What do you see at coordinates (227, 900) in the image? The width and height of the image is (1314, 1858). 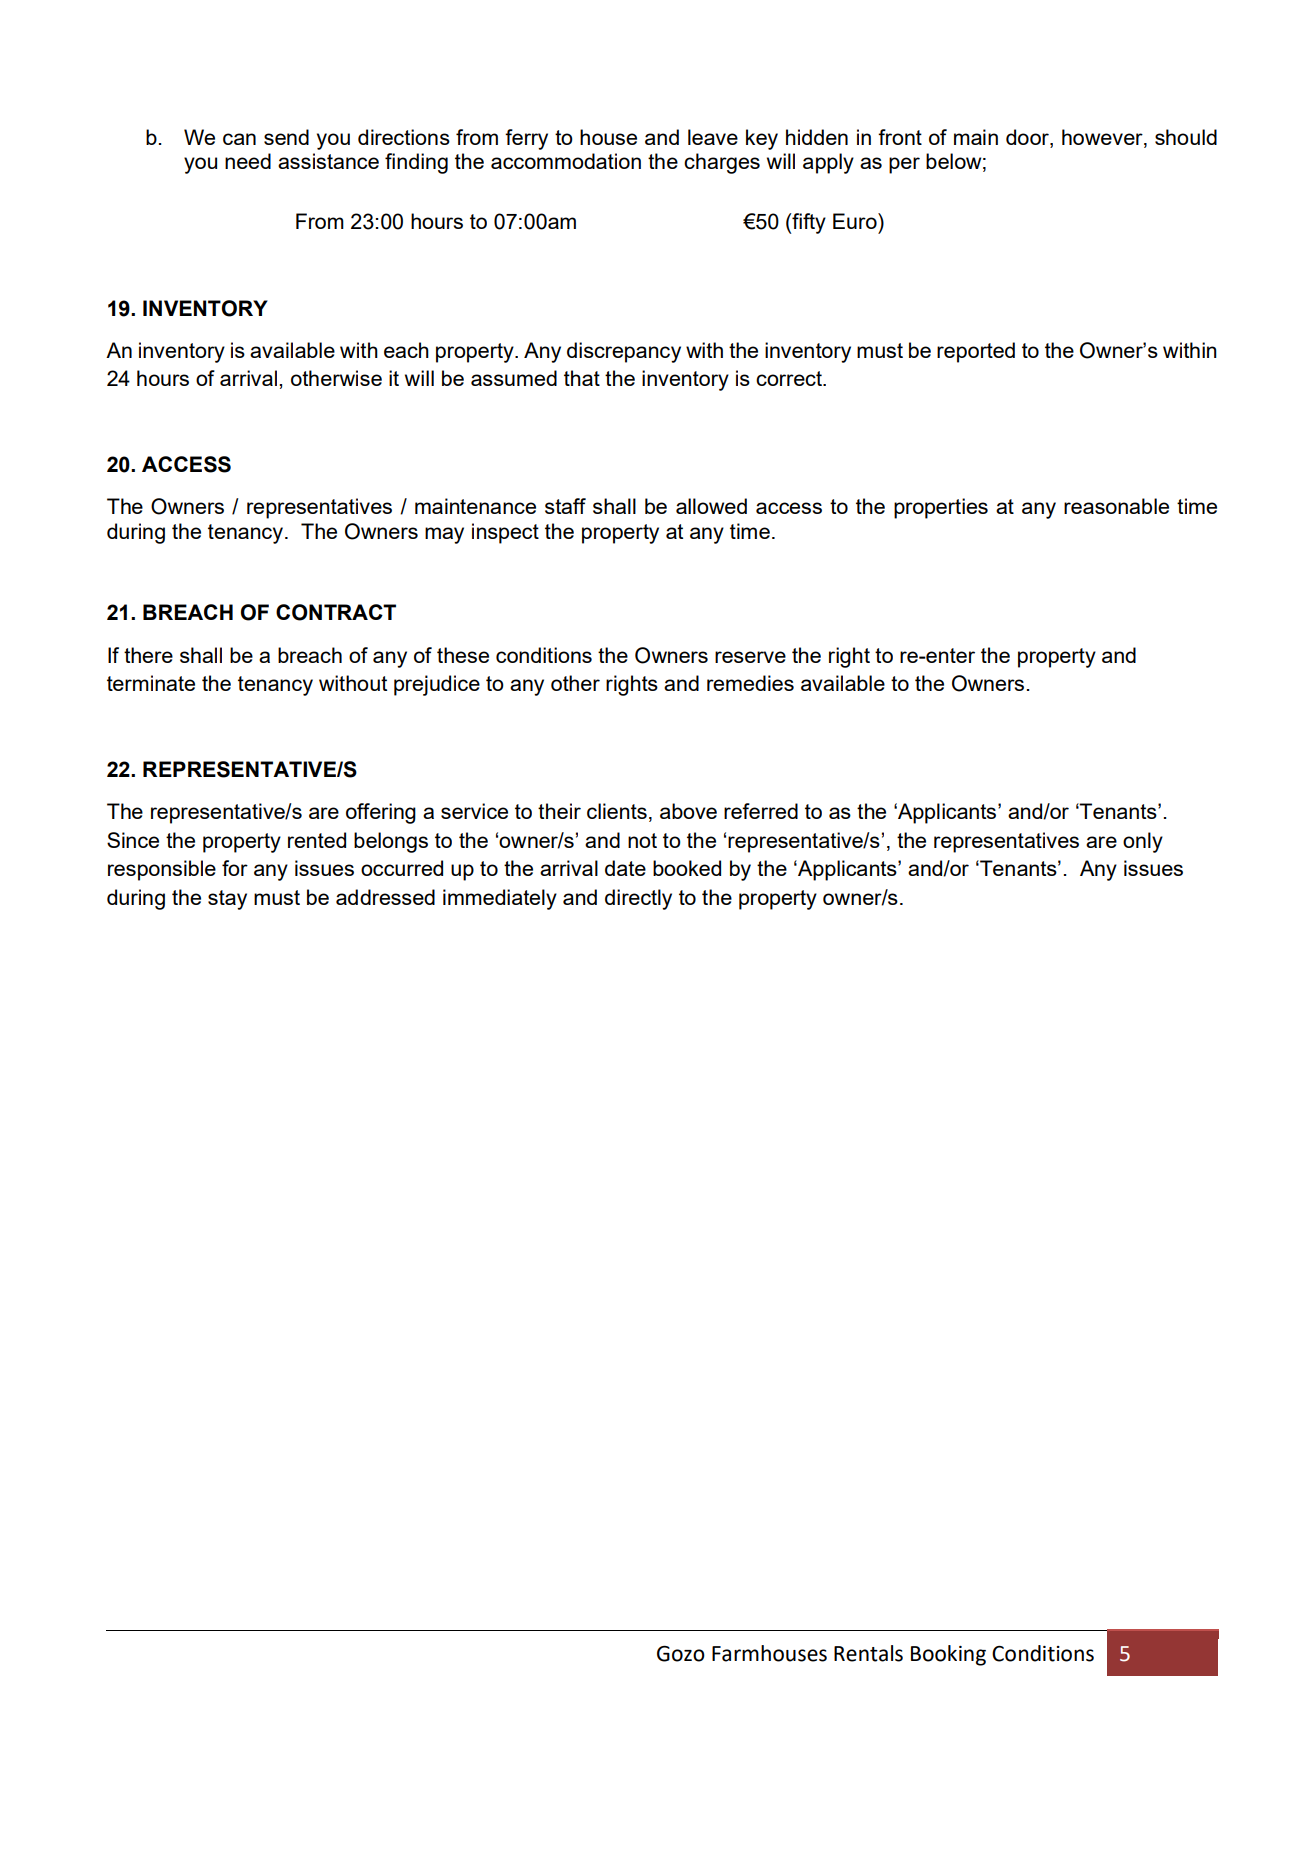 I see `stay` at bounding box center [227, 900].
